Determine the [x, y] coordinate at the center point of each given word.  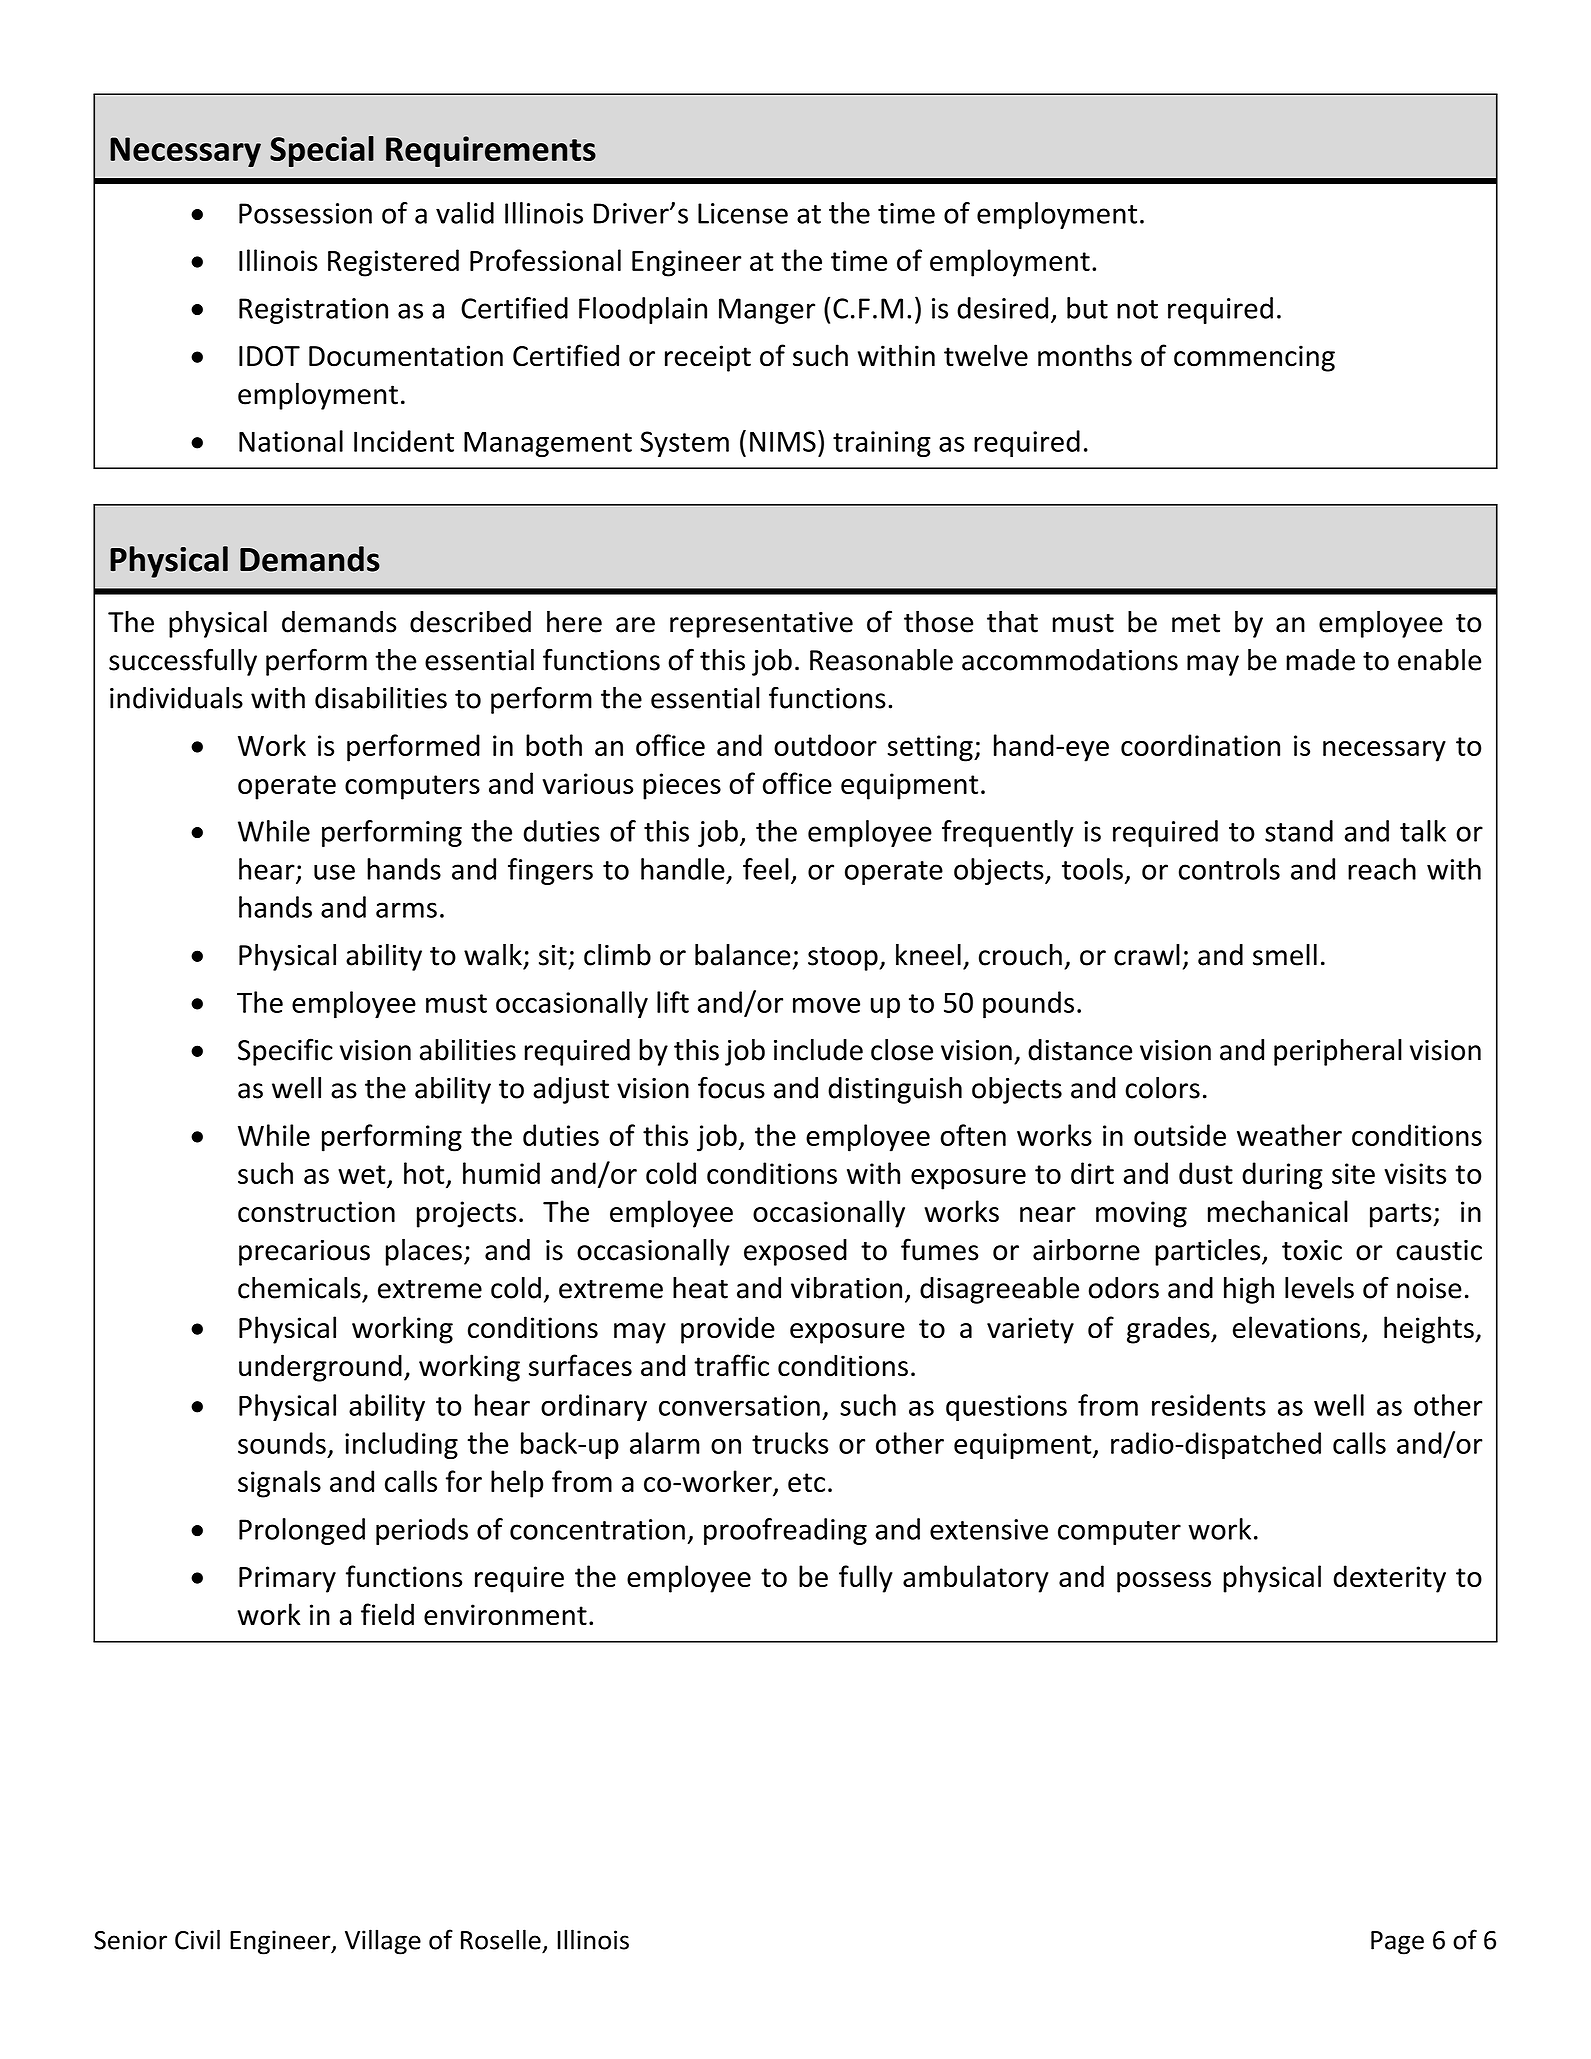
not [1137, 309]
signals [279, 1484]
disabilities [381, 698]
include [818, 1050]
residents [1209, 1405]
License [743, 213]
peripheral [1338, 1052]
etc [806, 1482]
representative [761, 625]
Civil [197, 1939]
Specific [285, 1052]
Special [322, 151]
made [1320, 660]
